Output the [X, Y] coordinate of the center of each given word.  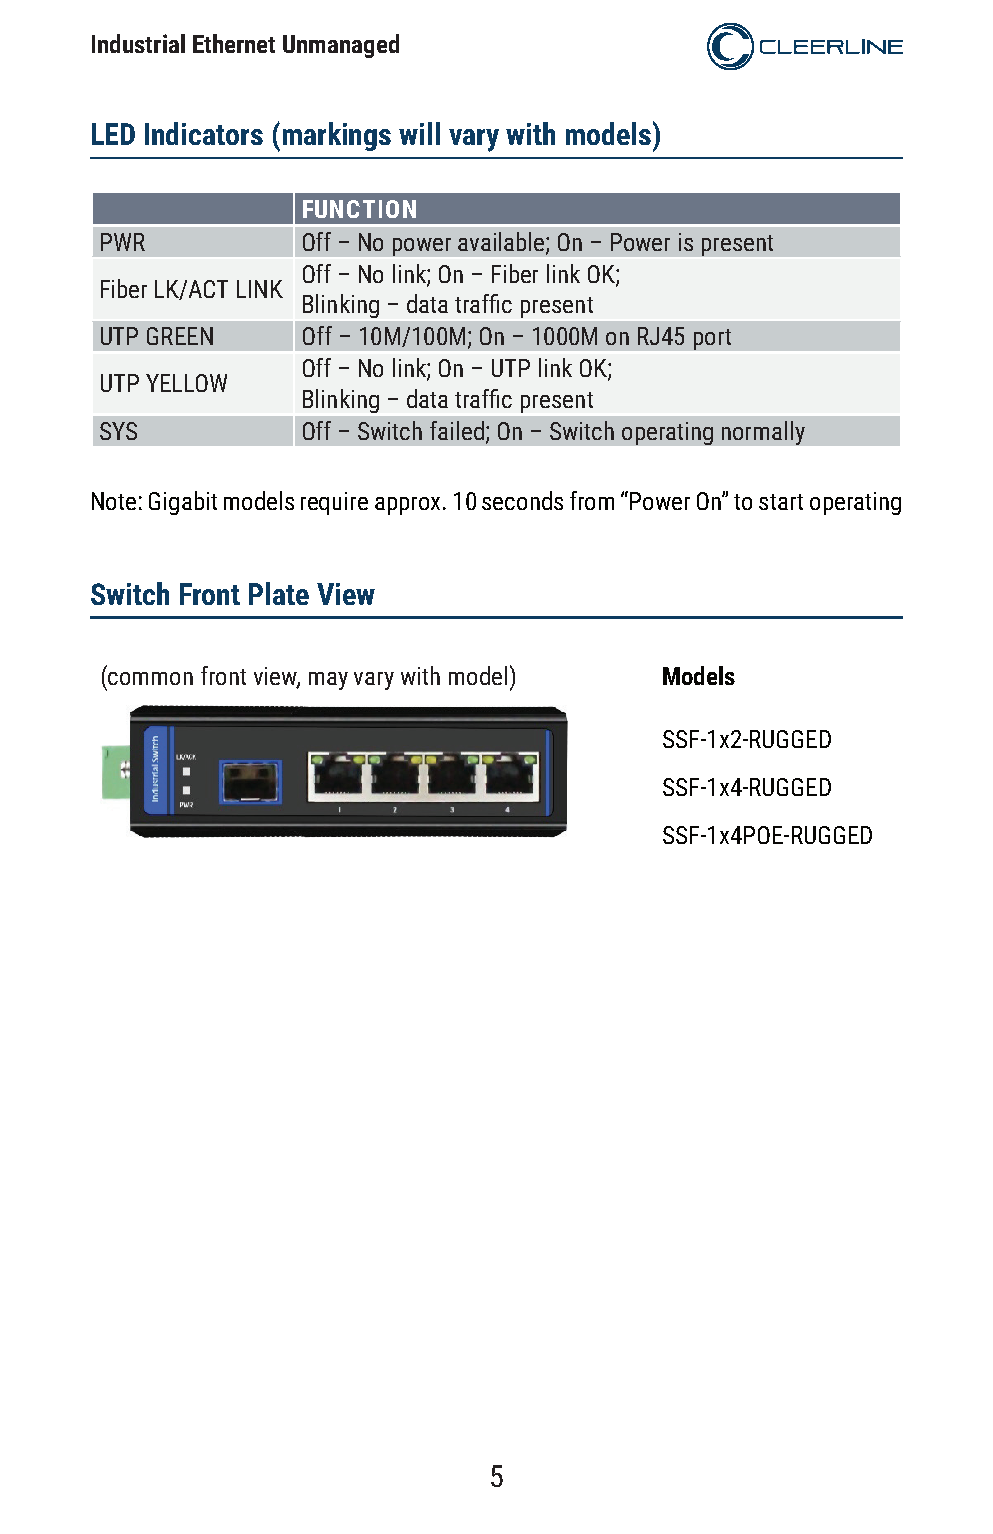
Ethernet [234, 43]
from [592, 500]
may [328, 681]
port [712, 339]
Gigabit [183, 503]
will [419, 133]
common [150, 678]
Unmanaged [341, 46]
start [781, 502]
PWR [123, 242]
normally [763, 433]
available [502, 242]
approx [407, 506]
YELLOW [186, 383]
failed [457, 430]
